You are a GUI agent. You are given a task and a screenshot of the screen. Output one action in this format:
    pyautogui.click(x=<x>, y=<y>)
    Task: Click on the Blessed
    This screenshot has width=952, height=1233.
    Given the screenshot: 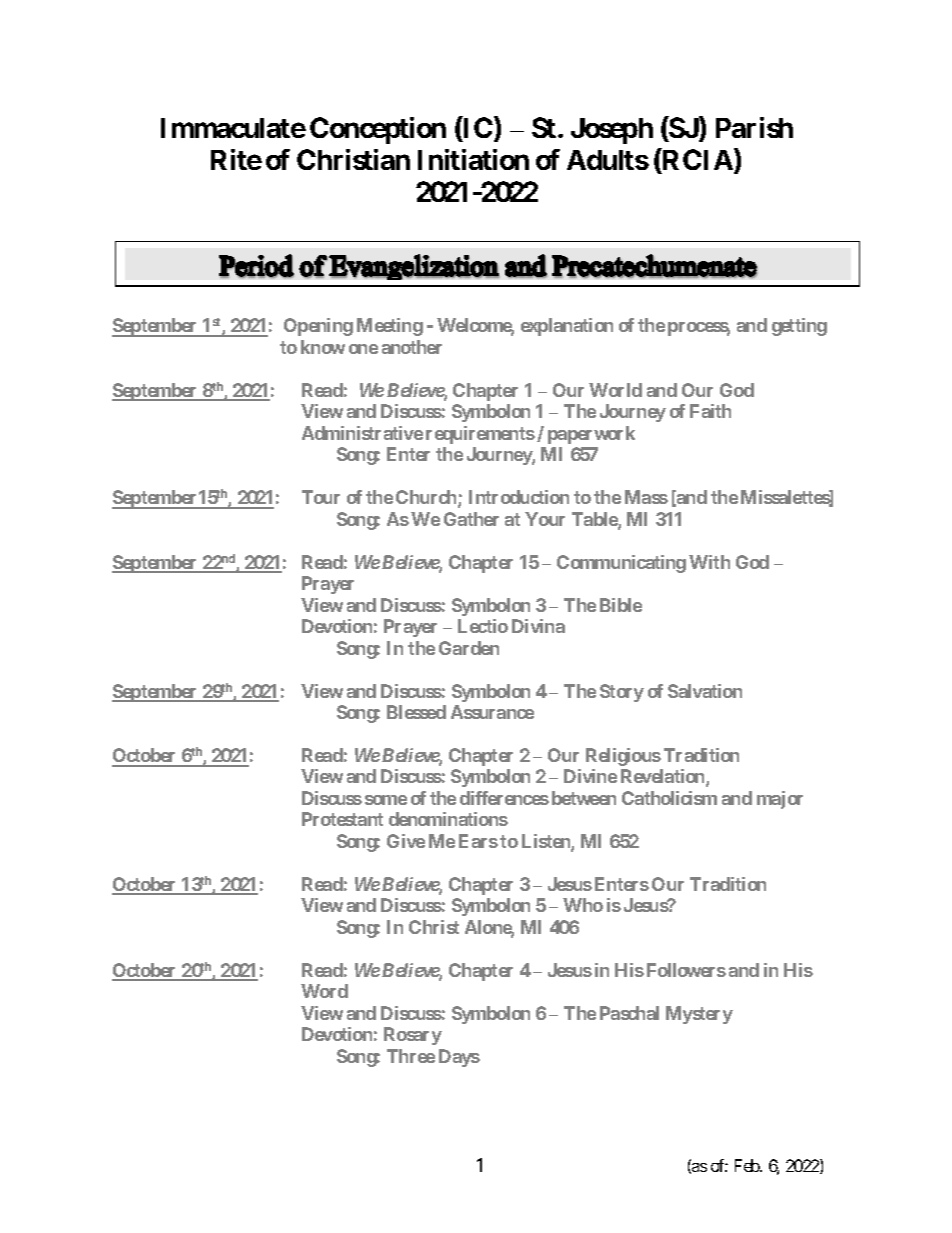 What is the action you would take?
    pyautogui.click(x=416, y=712)
